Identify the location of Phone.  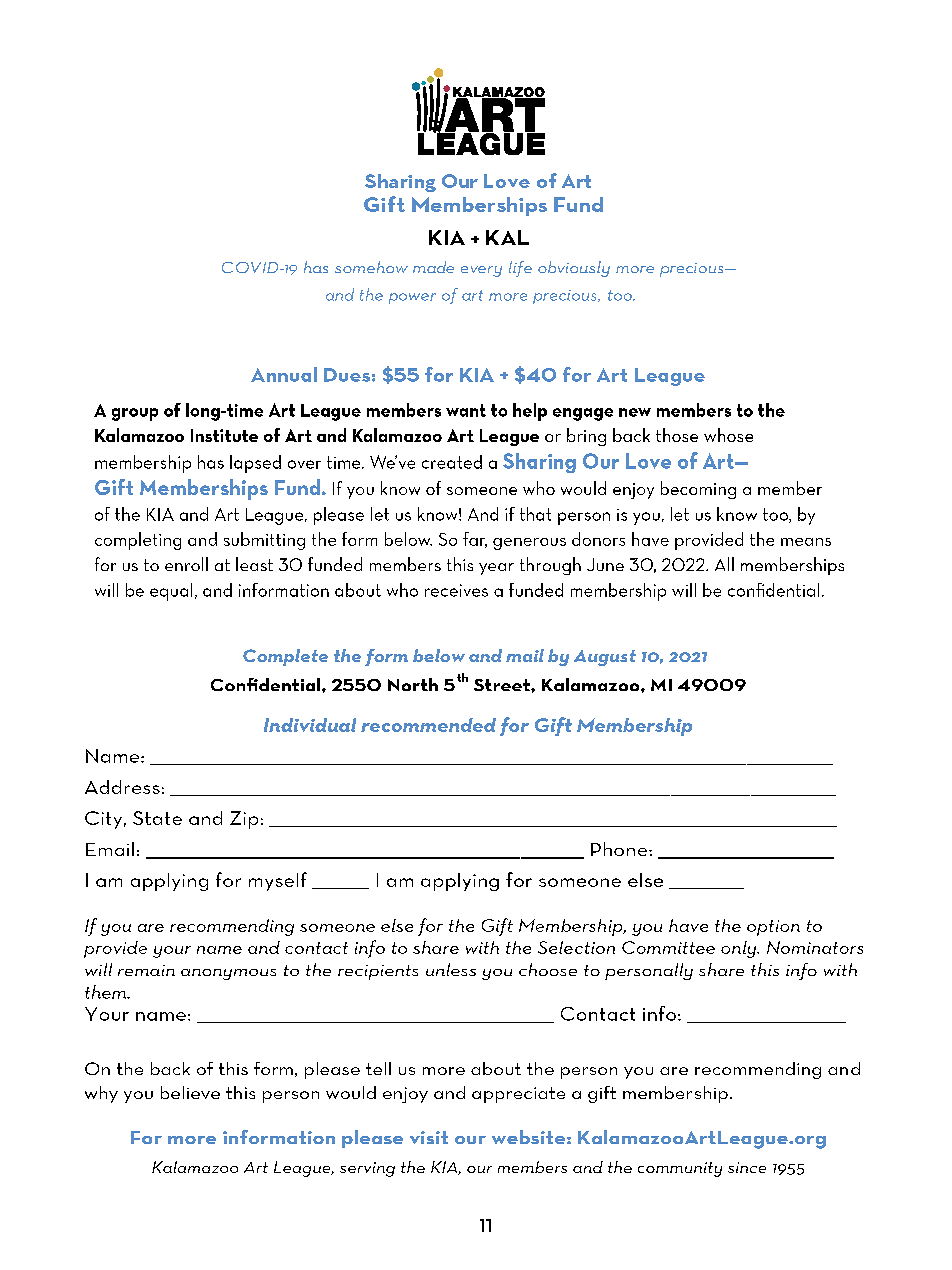
(620, 849).
